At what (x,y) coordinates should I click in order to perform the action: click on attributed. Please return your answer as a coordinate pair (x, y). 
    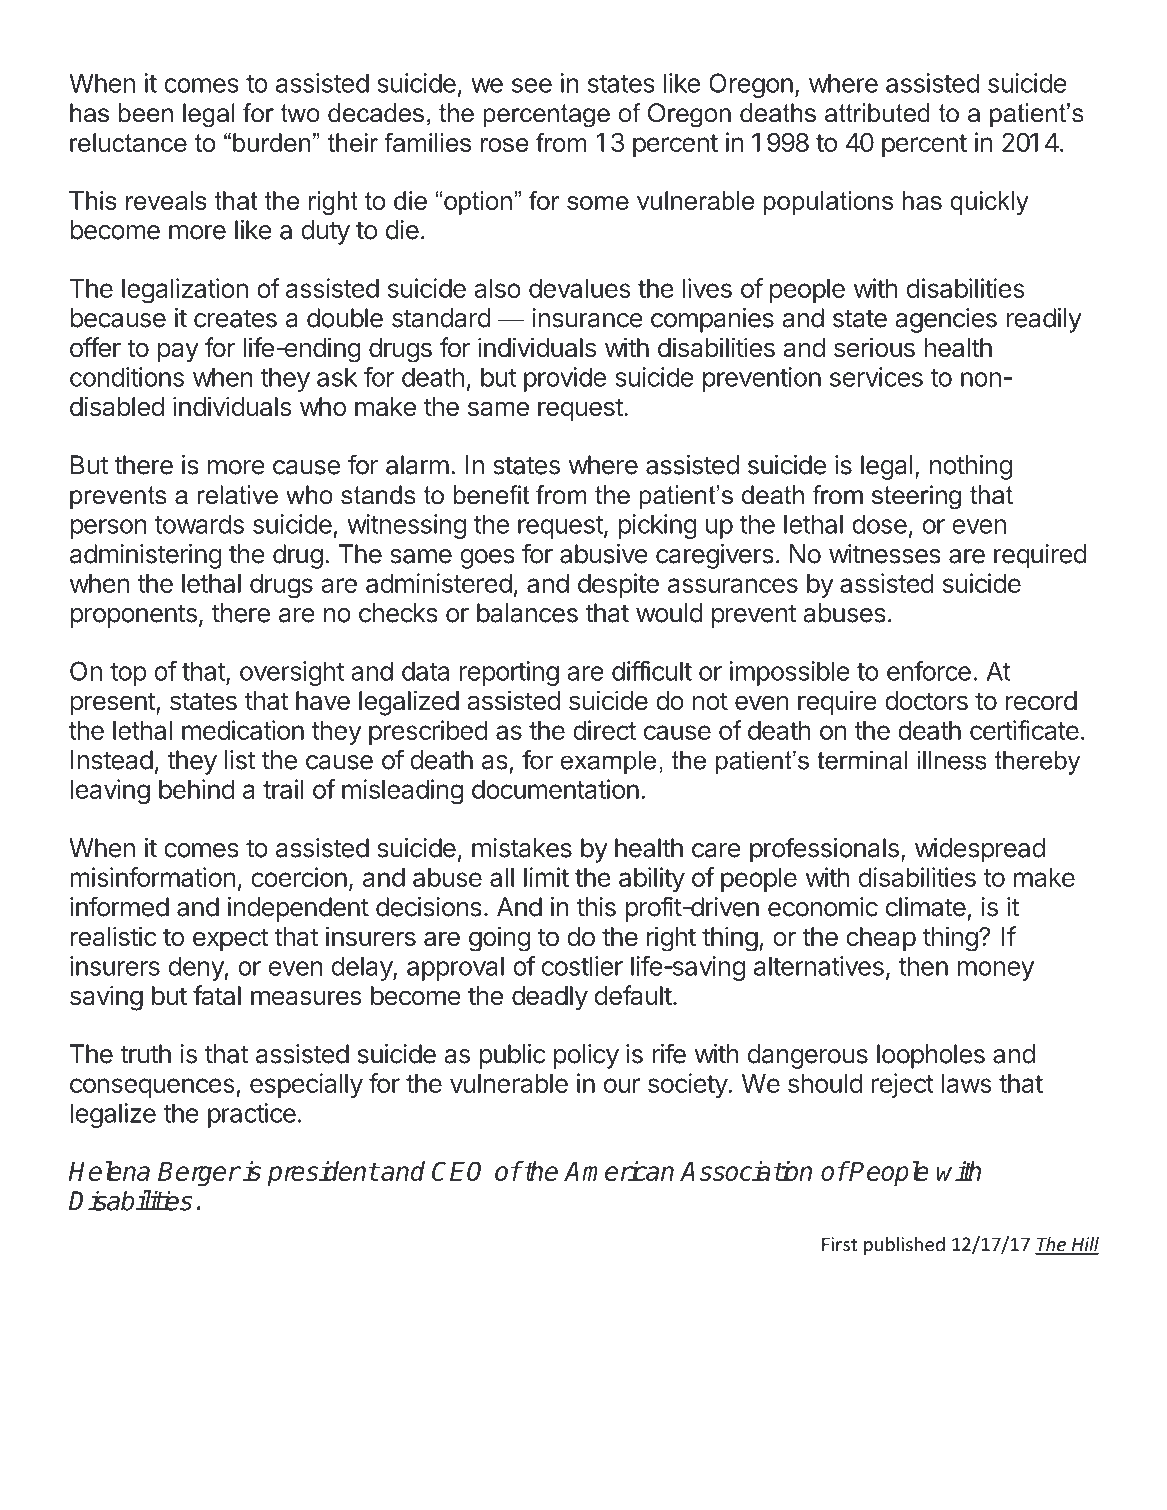
    Looking at the image, I should click on (877, 113).
